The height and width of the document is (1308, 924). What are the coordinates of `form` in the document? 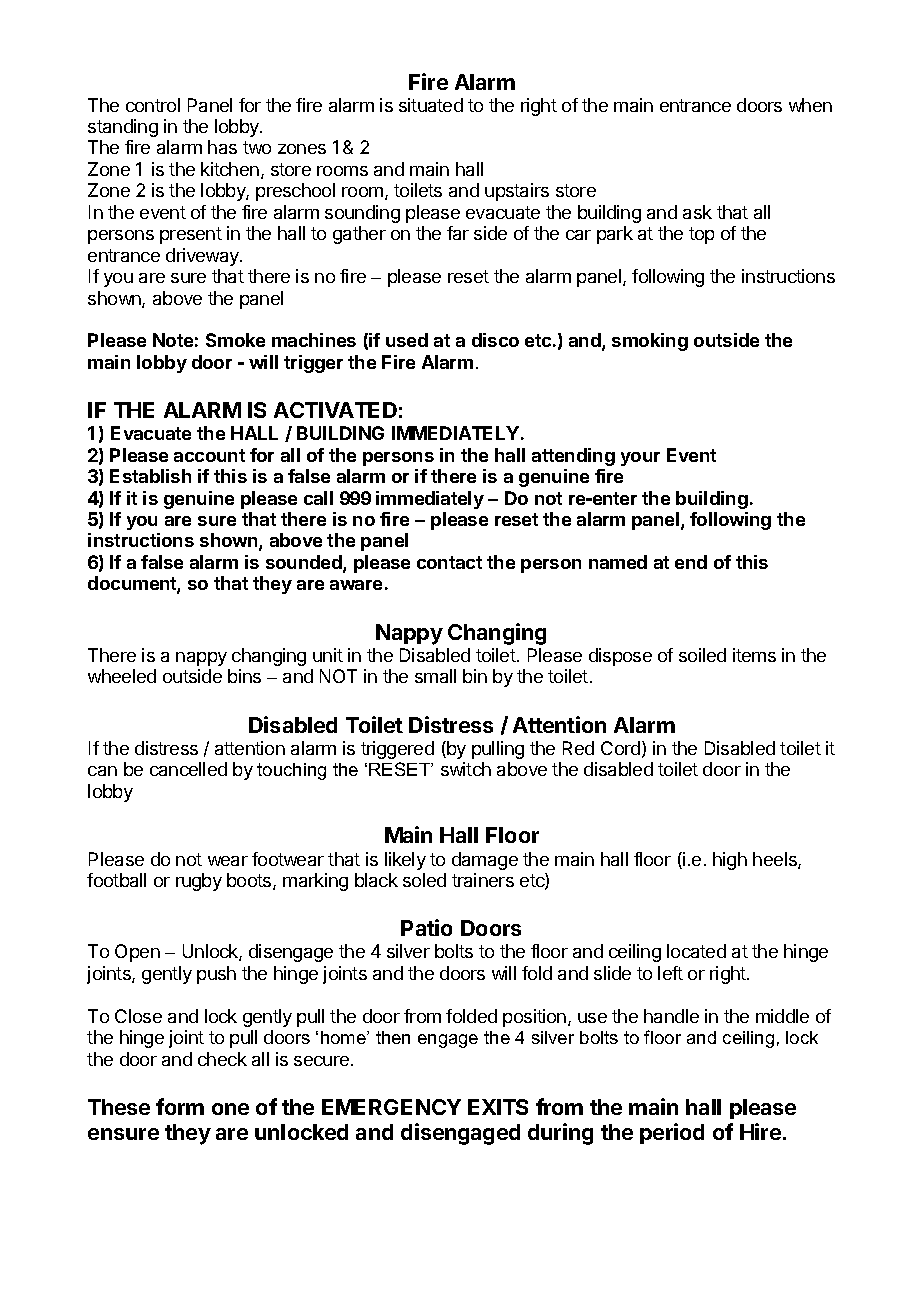 It's located at (180, 1106).
